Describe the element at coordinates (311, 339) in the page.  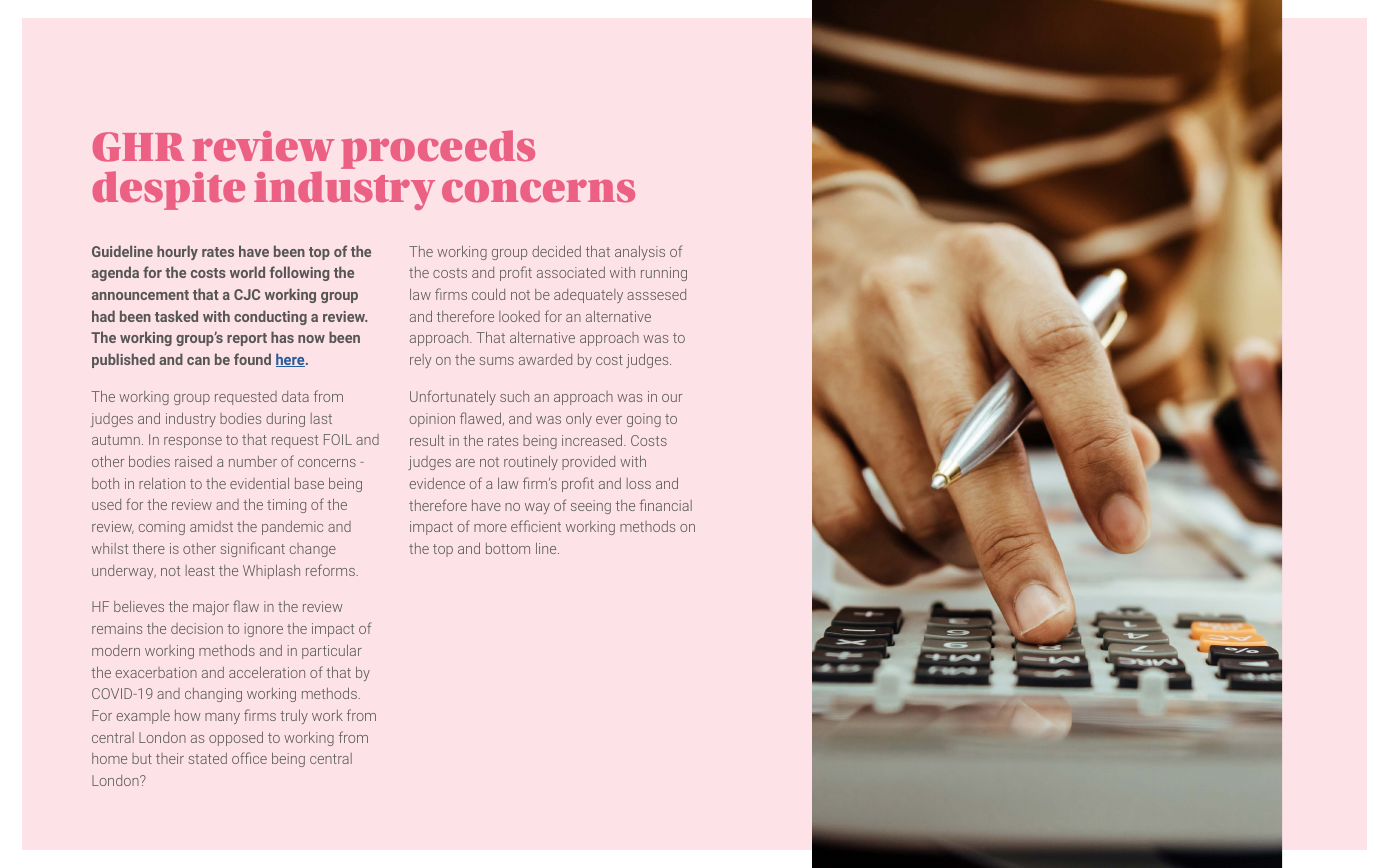
I see `now` at that location.
